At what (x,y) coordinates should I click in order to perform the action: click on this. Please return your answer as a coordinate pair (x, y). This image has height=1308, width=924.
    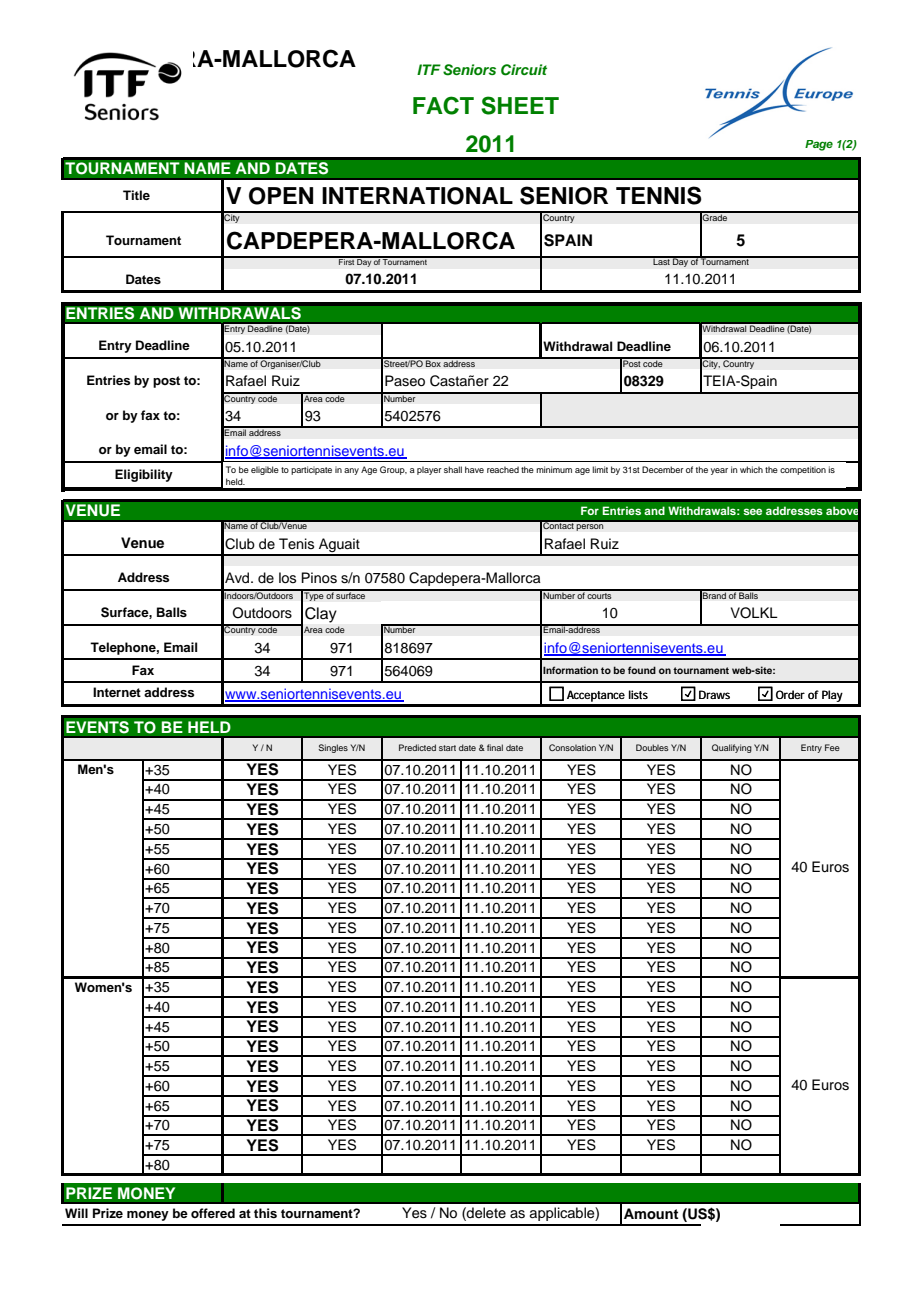
    Looking at the image, I should click on (265, 1213).
